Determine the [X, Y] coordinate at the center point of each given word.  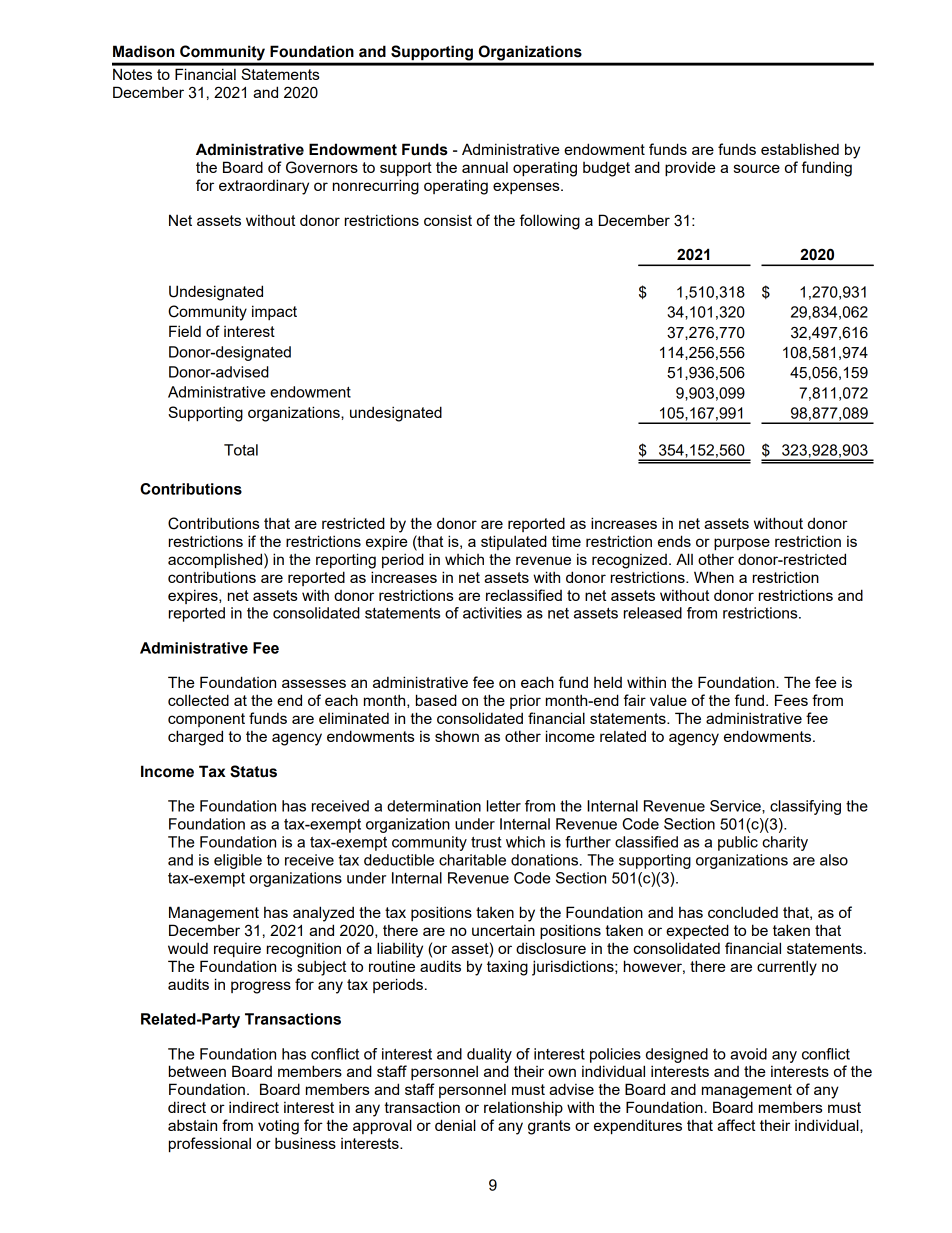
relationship [523, 1108]
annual [485, 167]
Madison [143, 51]
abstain [192, 1125]
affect [736, 1125]
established [800, 149]
